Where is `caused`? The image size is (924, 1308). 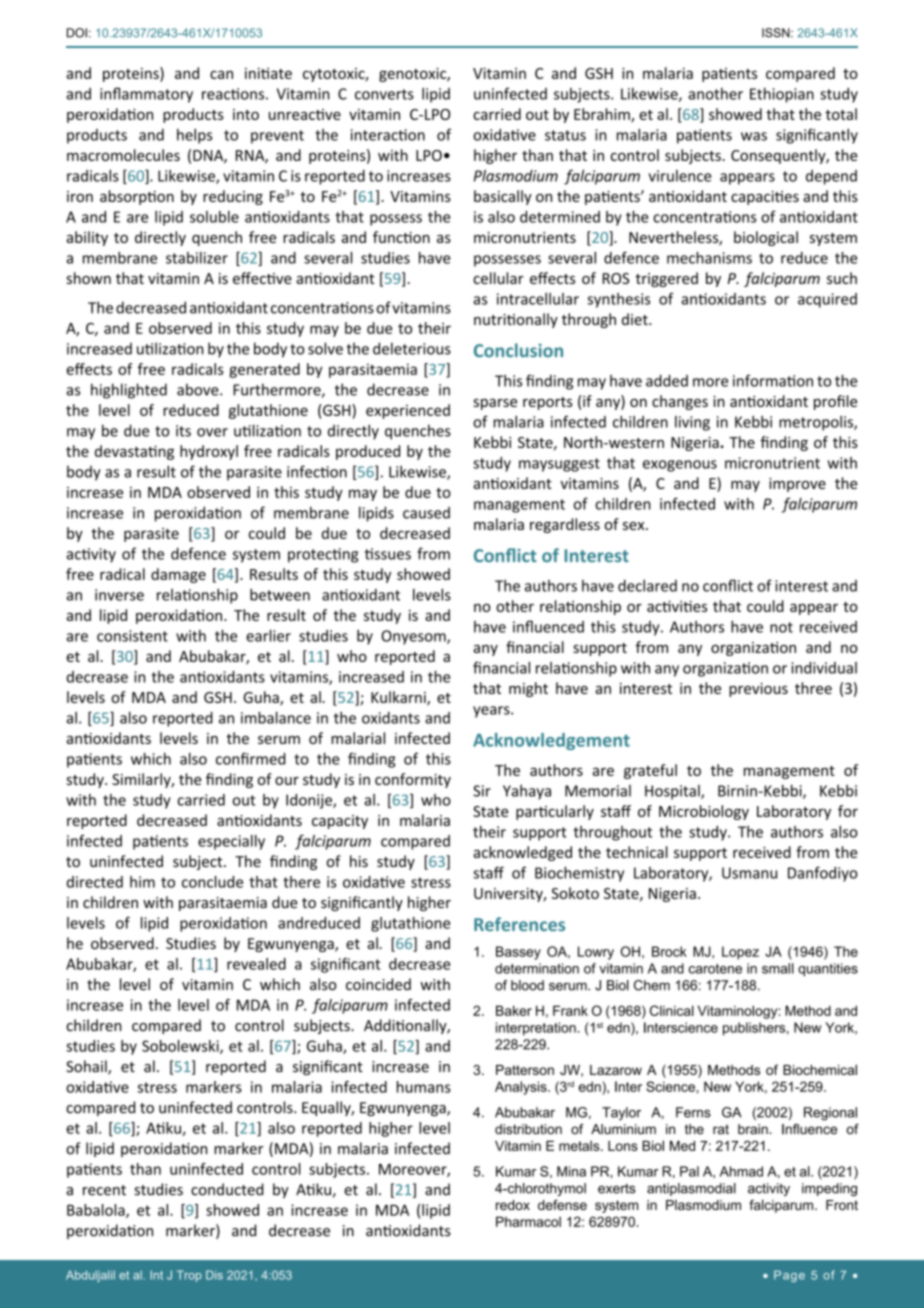
caused is located at coordinates (426, 513).
